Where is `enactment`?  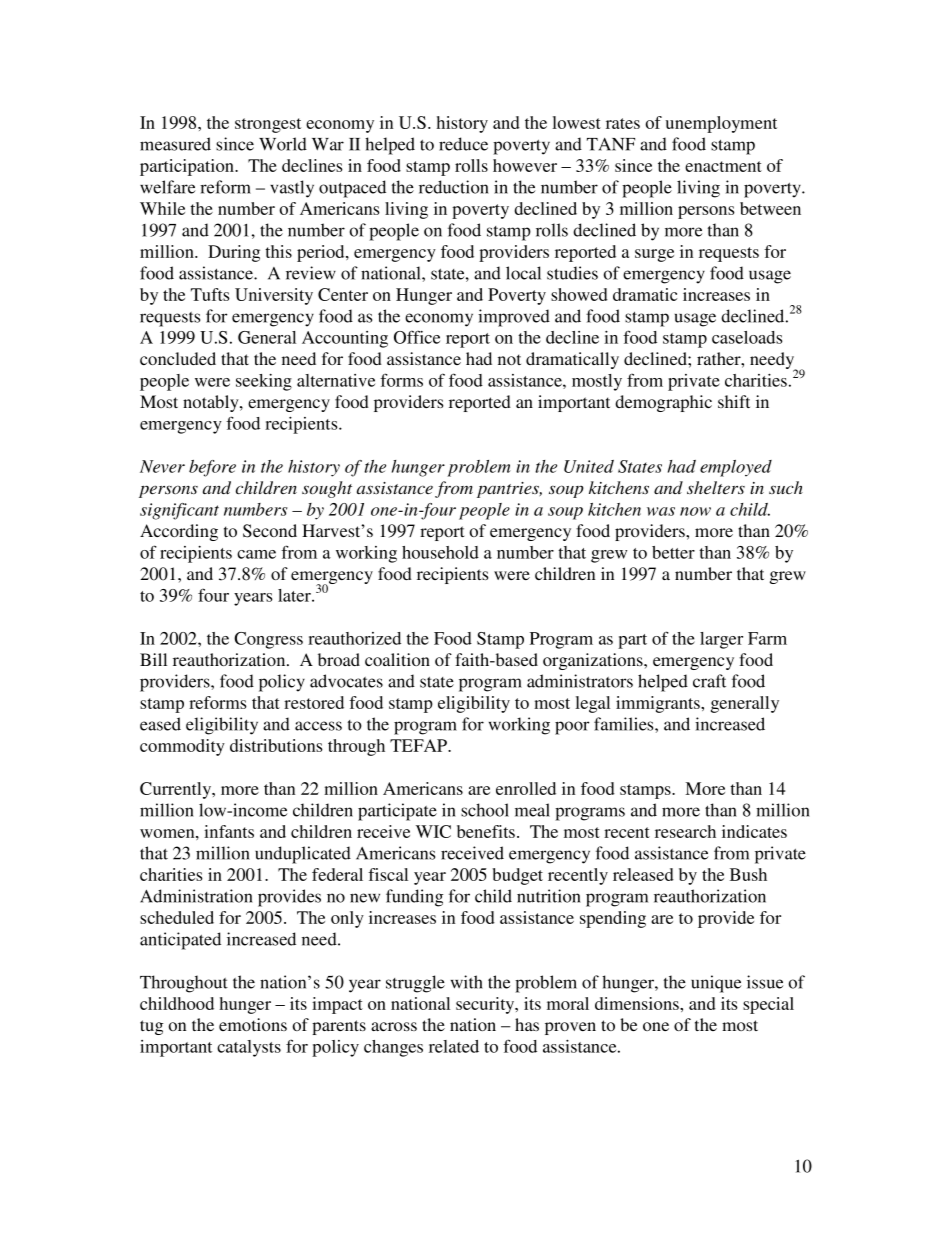 enactment is located at coordinates (723, 166).
